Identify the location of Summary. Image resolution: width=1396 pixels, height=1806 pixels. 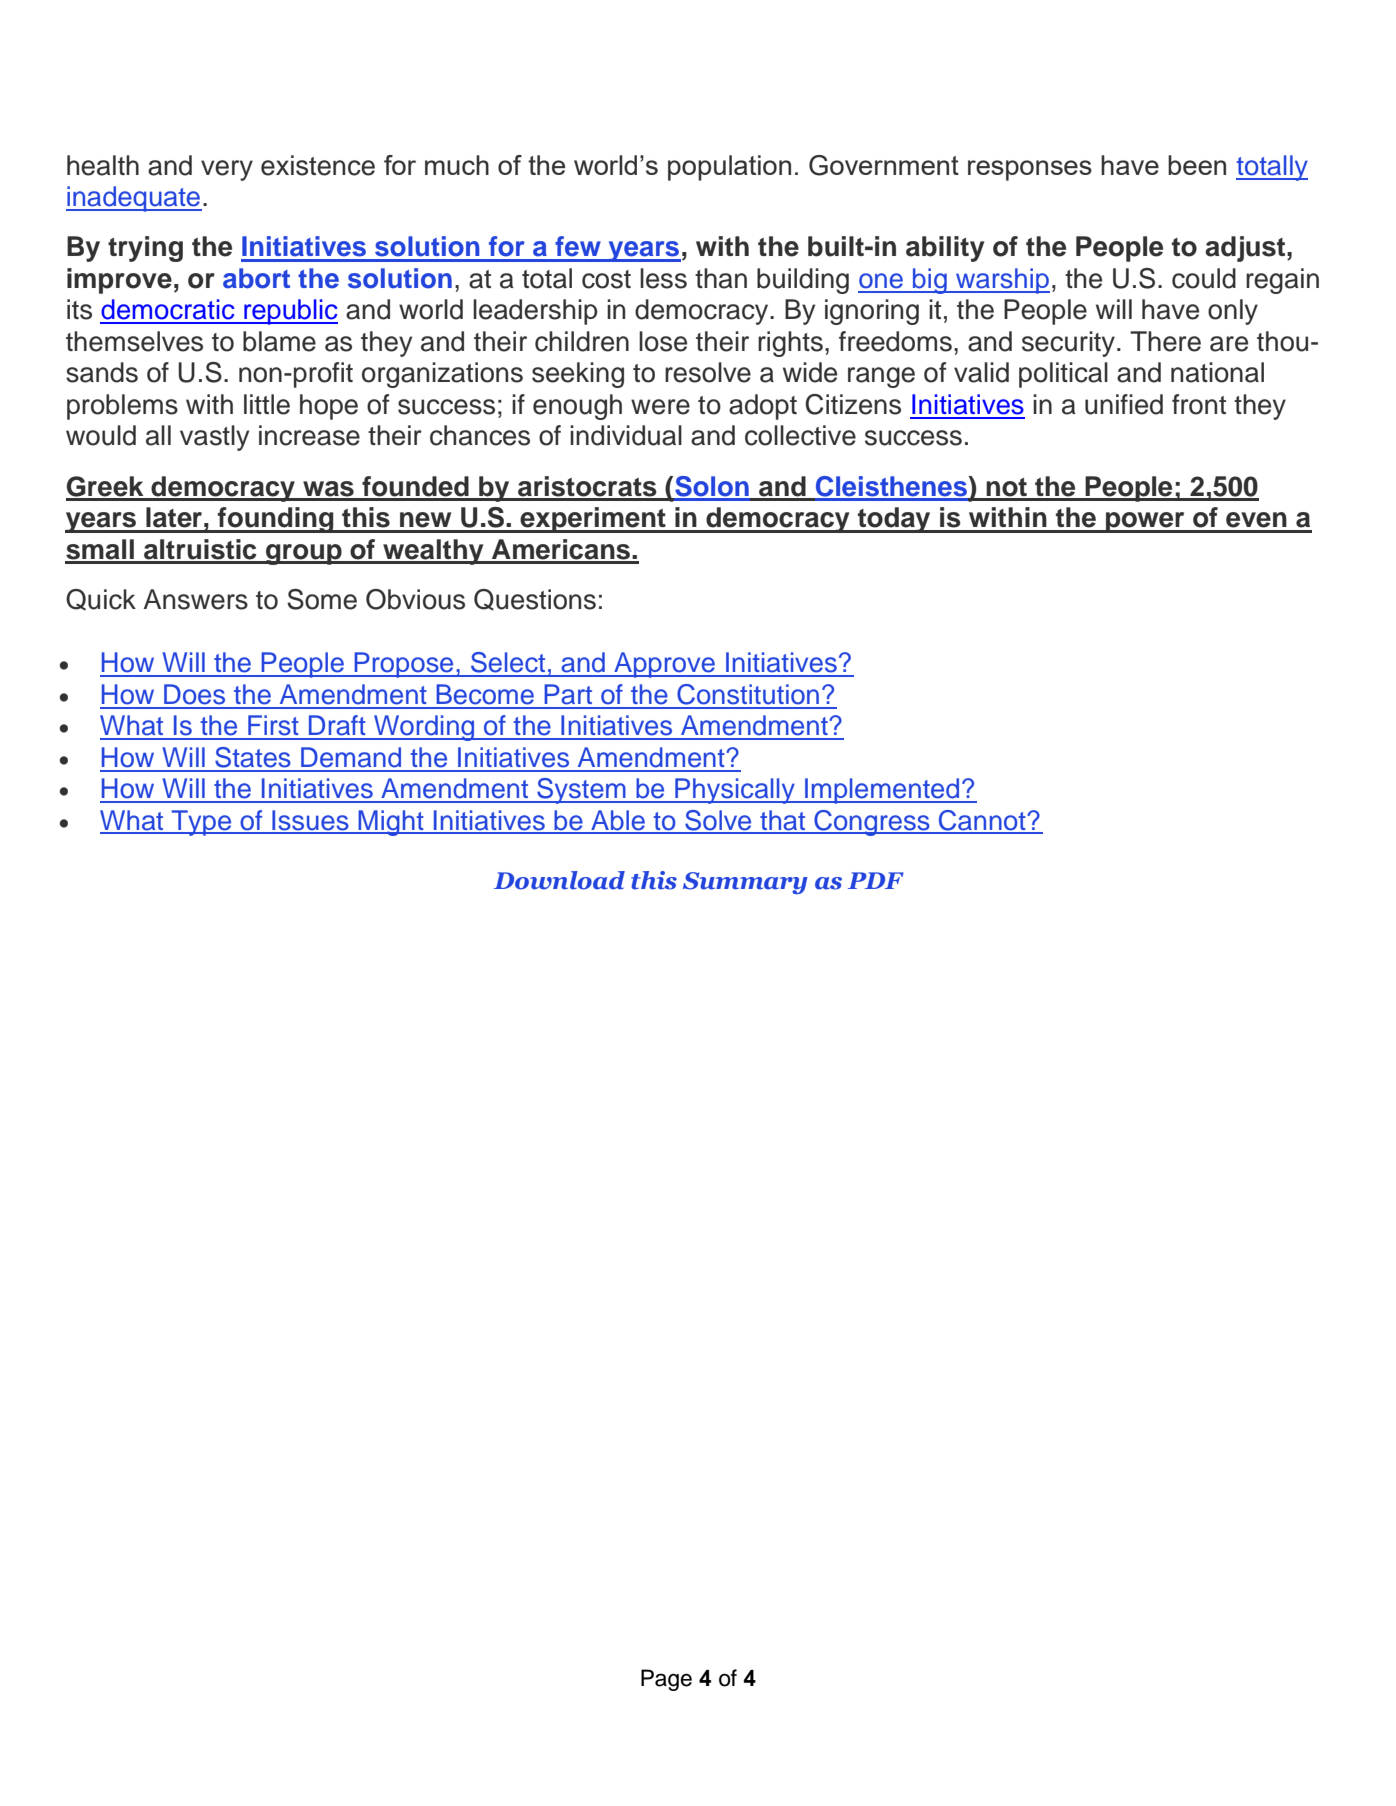
(745, 883).
